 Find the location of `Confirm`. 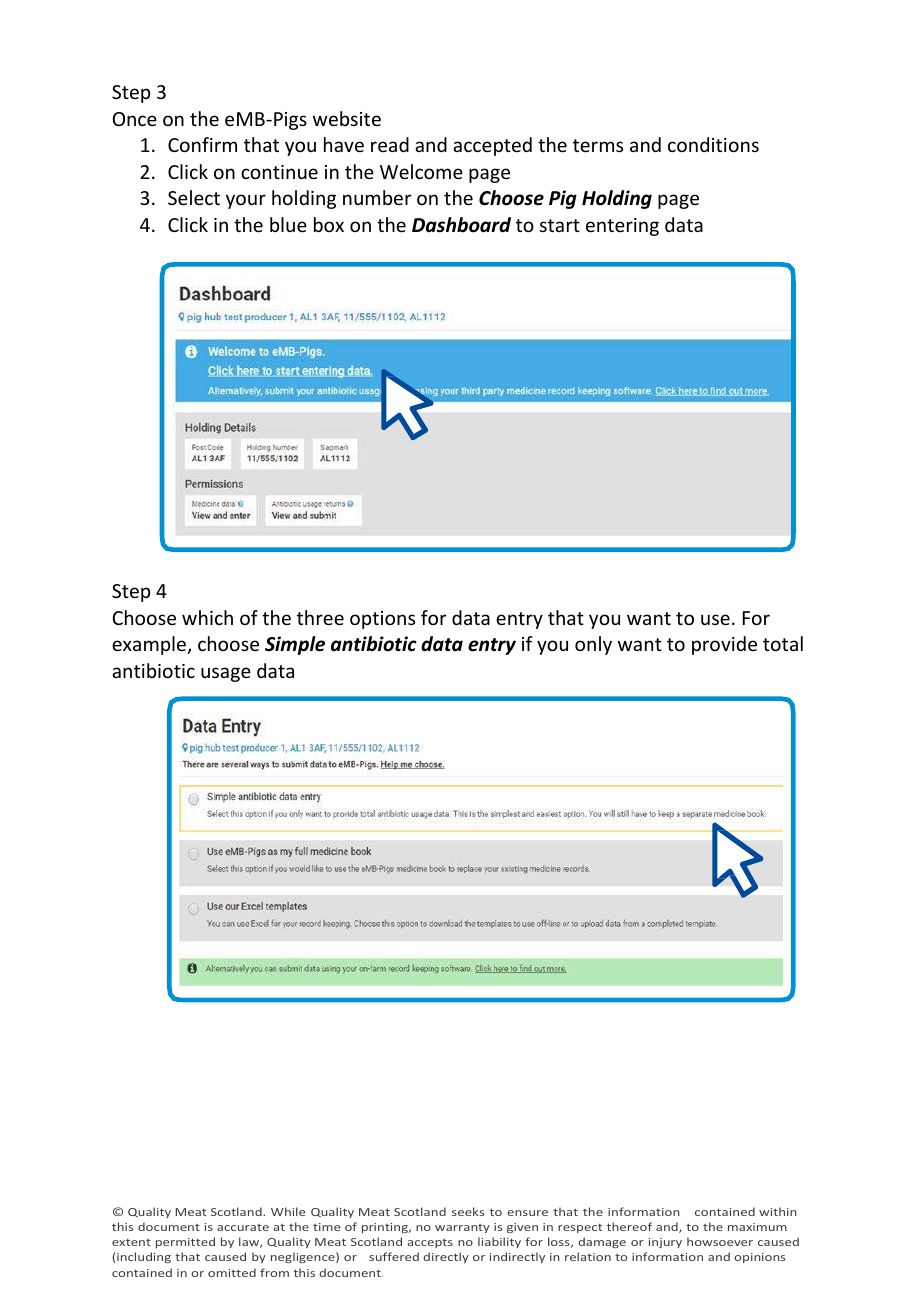

Confirm is located at coordinates (202, 144).
